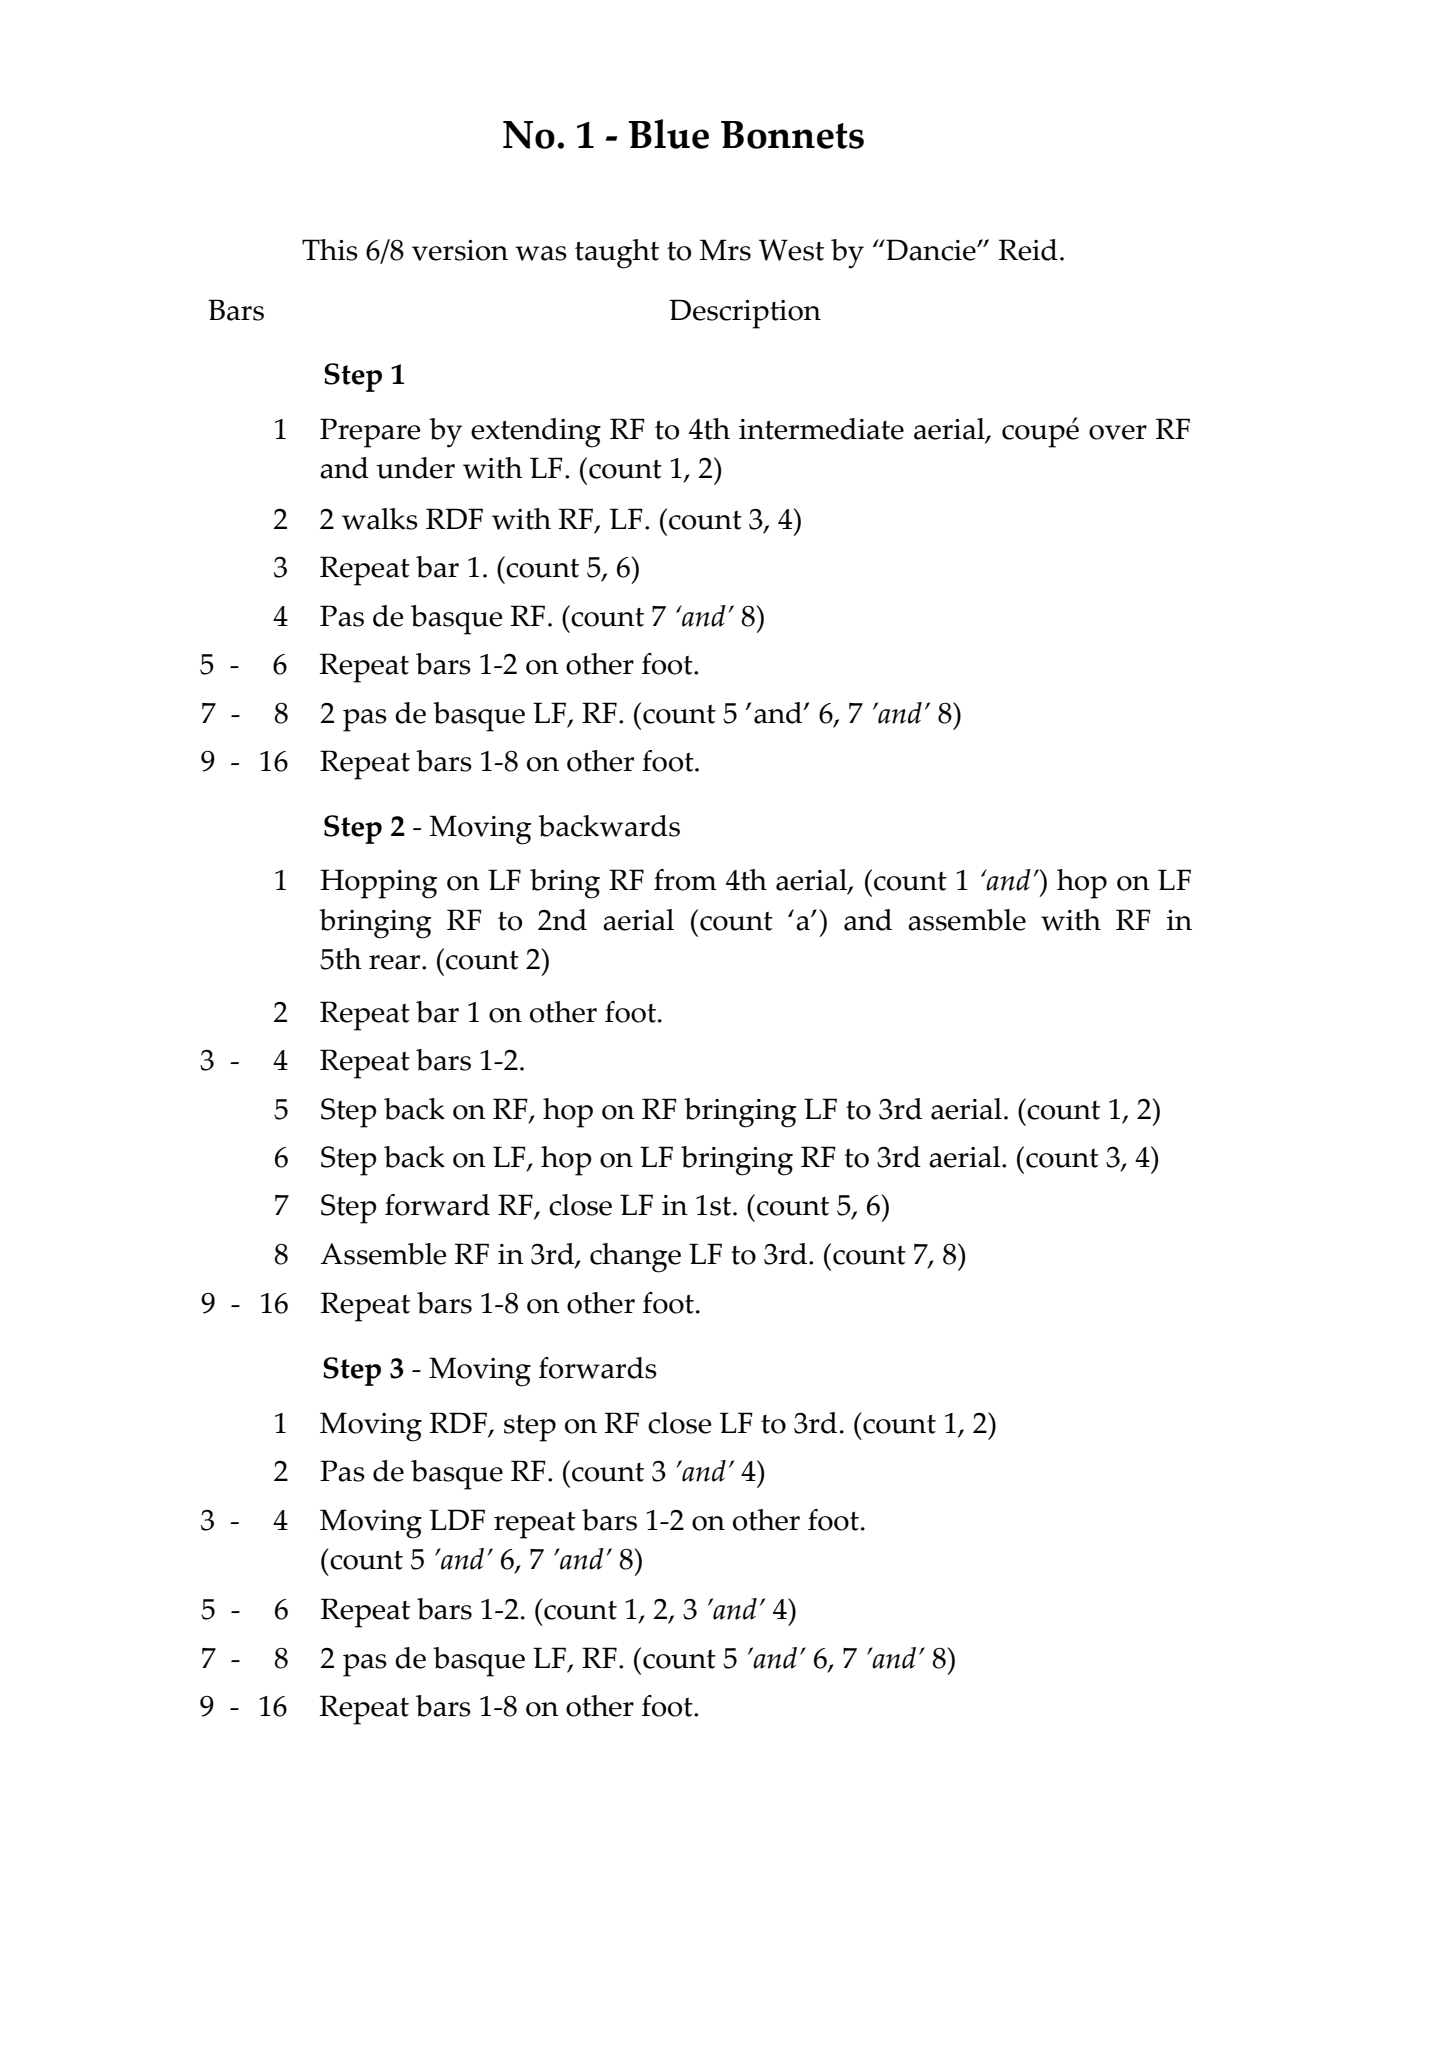 The height and width of the screenshot is (2061, 1456). What do you see at coordinates (821, 429) in the screenshot?
I see `intermediate` at bounding box center [821, 429].
